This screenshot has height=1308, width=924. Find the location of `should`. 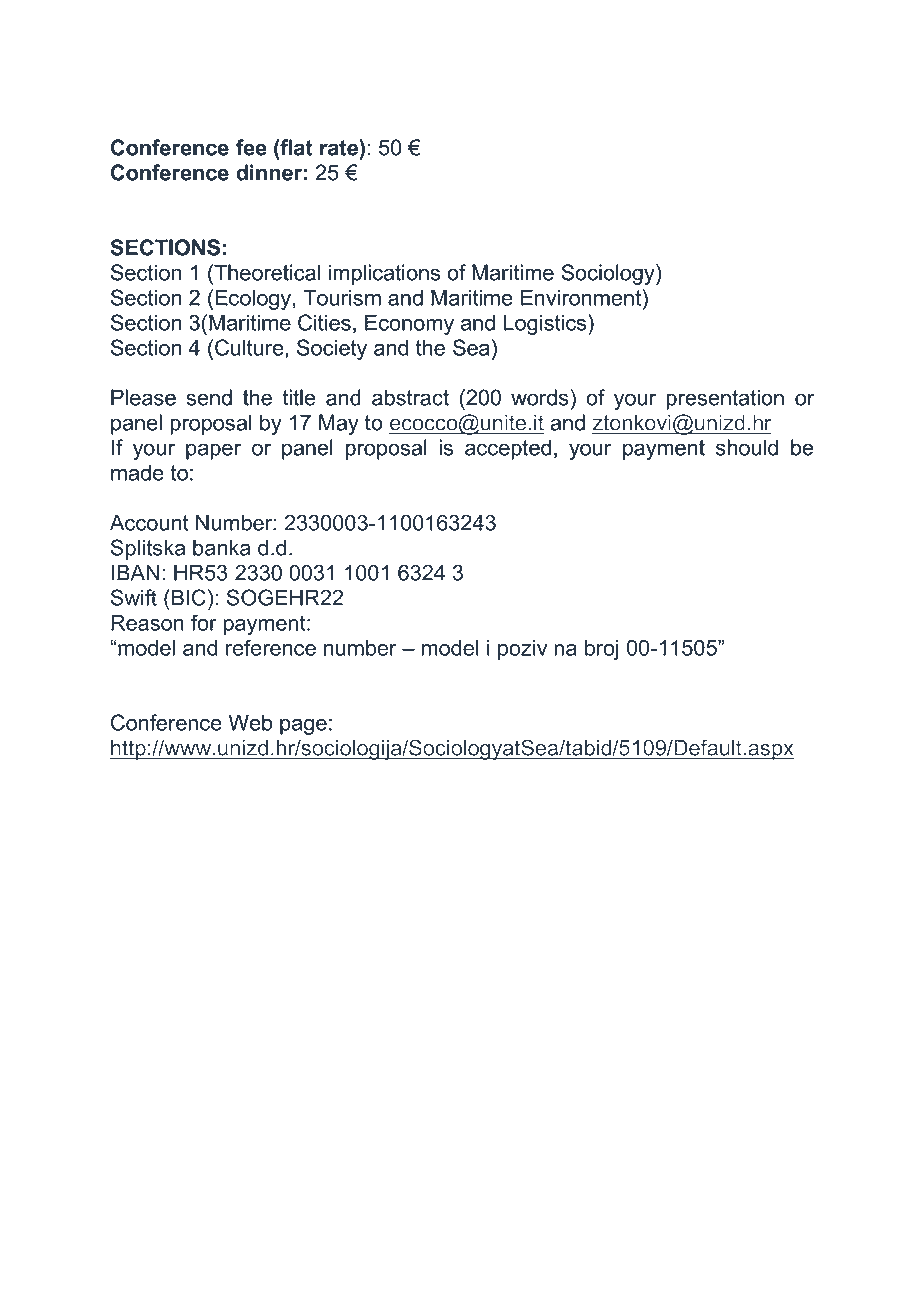

should is located at coordinates (747, 447).
